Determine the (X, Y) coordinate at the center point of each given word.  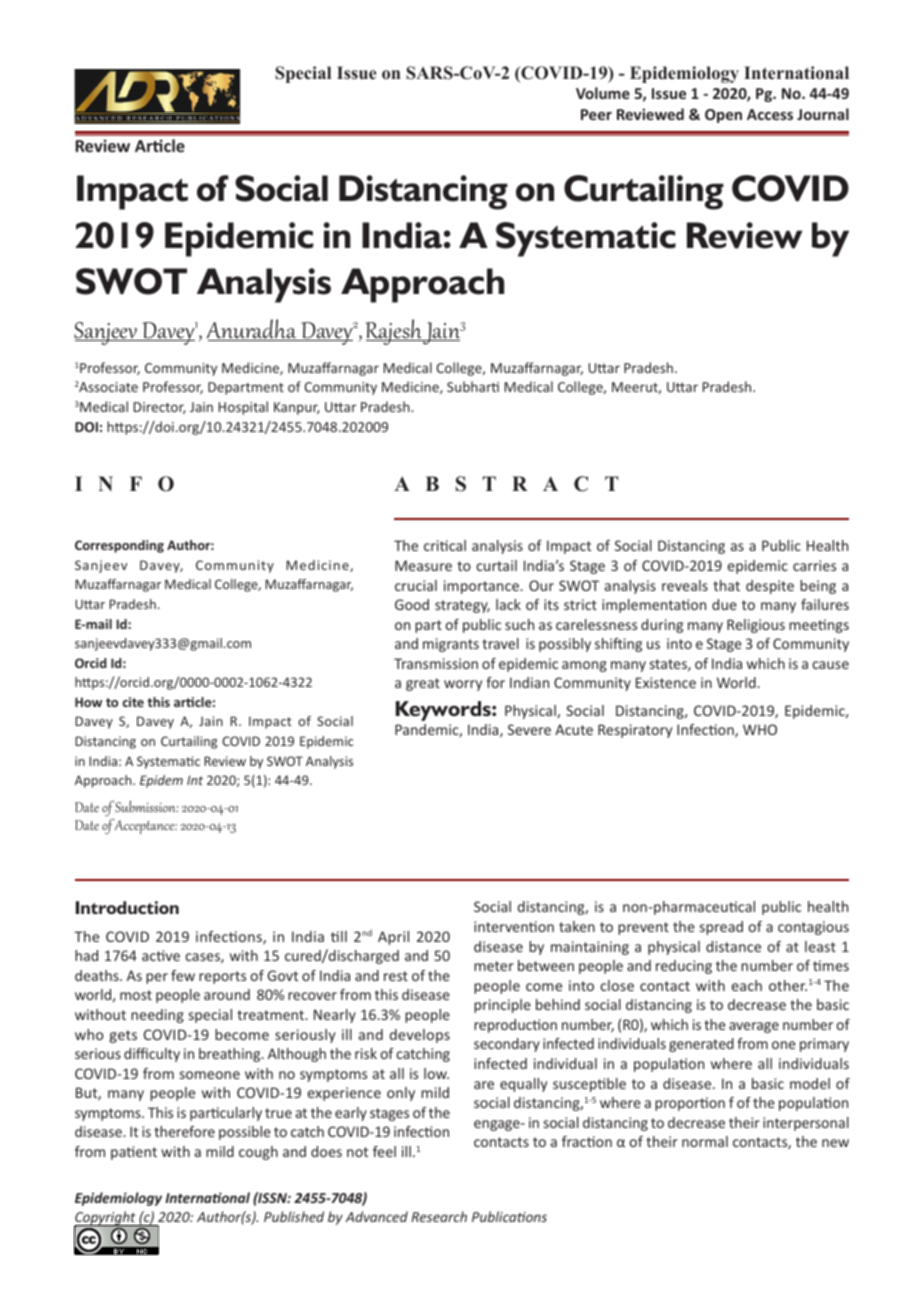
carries (814, 565)
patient (134, 1153)
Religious (756, 626)
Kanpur (297, 408)
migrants (451, 645)
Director (160, 408)
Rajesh (395, 332)
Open (723, 116)
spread (721, 928)
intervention (514, 926)
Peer (596, 114)
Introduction (127, 907)
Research (439, 1216)
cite (133, 702)
